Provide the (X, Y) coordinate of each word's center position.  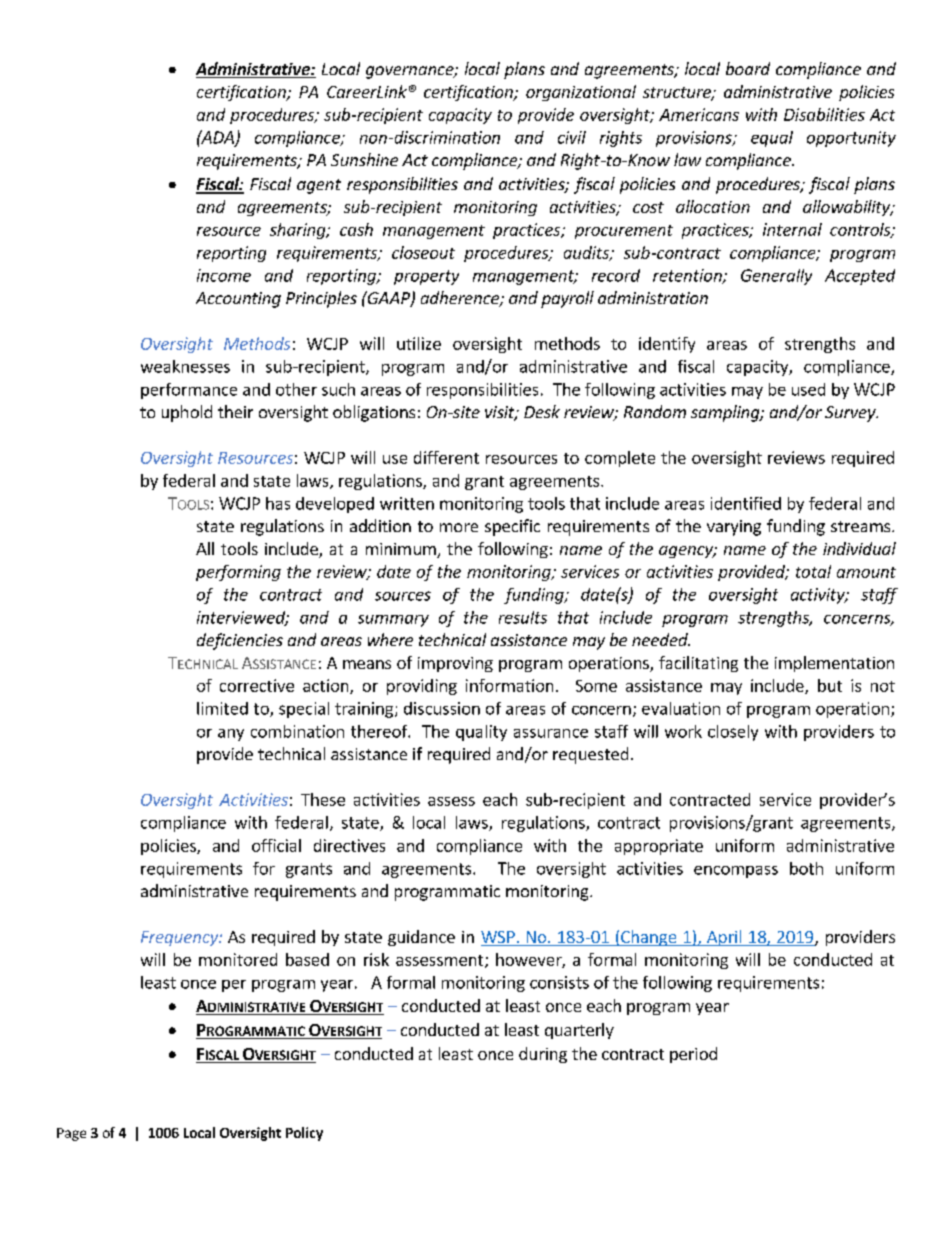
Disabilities (824, 114)
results (523, 617)
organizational (581, 93)
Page (71, 1134)
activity (819, 596)
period (693, 1055)
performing (238, 573)
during (543, 1055)
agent (319, 186)
